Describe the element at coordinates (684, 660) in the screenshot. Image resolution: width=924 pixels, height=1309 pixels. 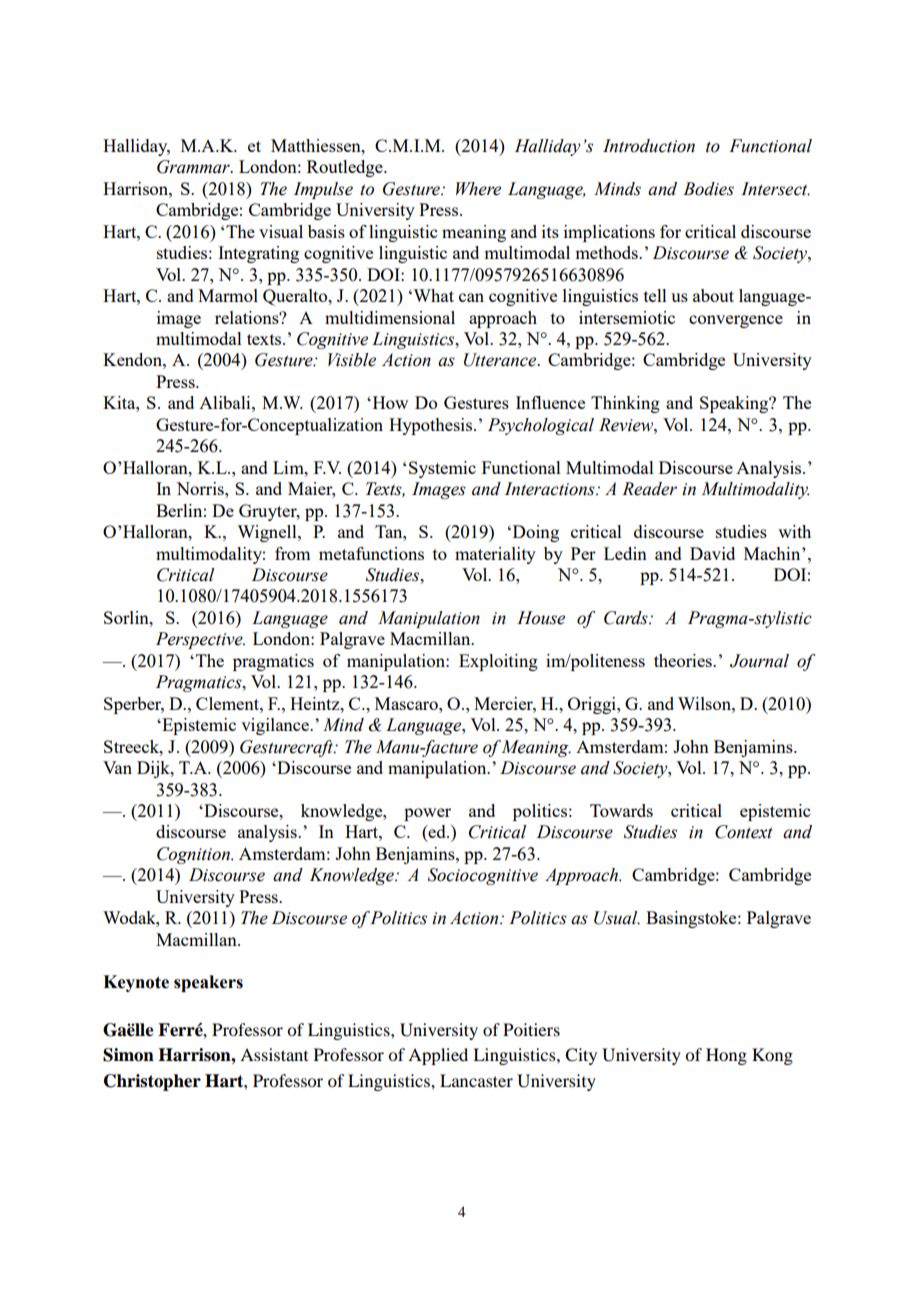
I see `theories` at that location.
